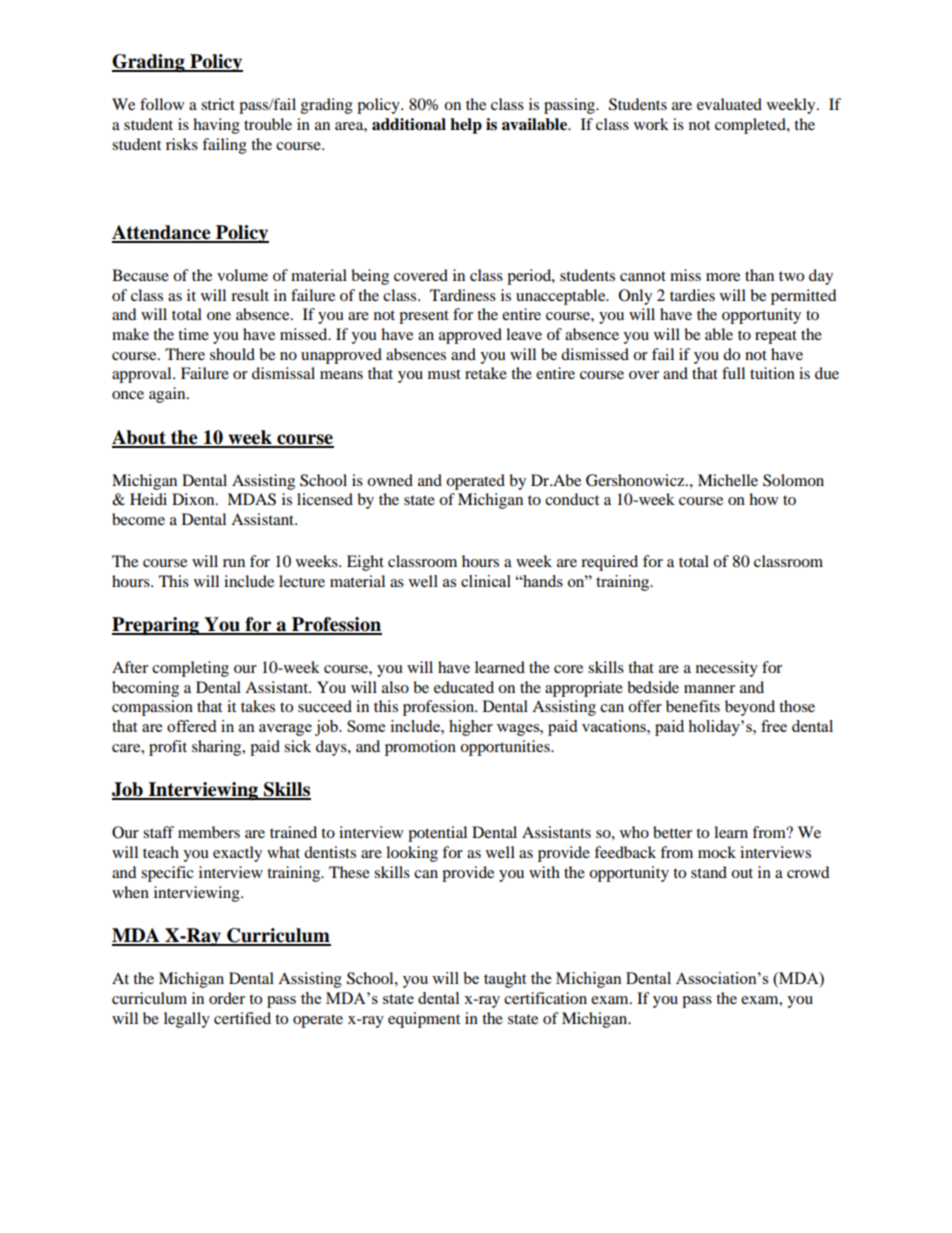  I want to click on Dixon, so click(194, 499).
